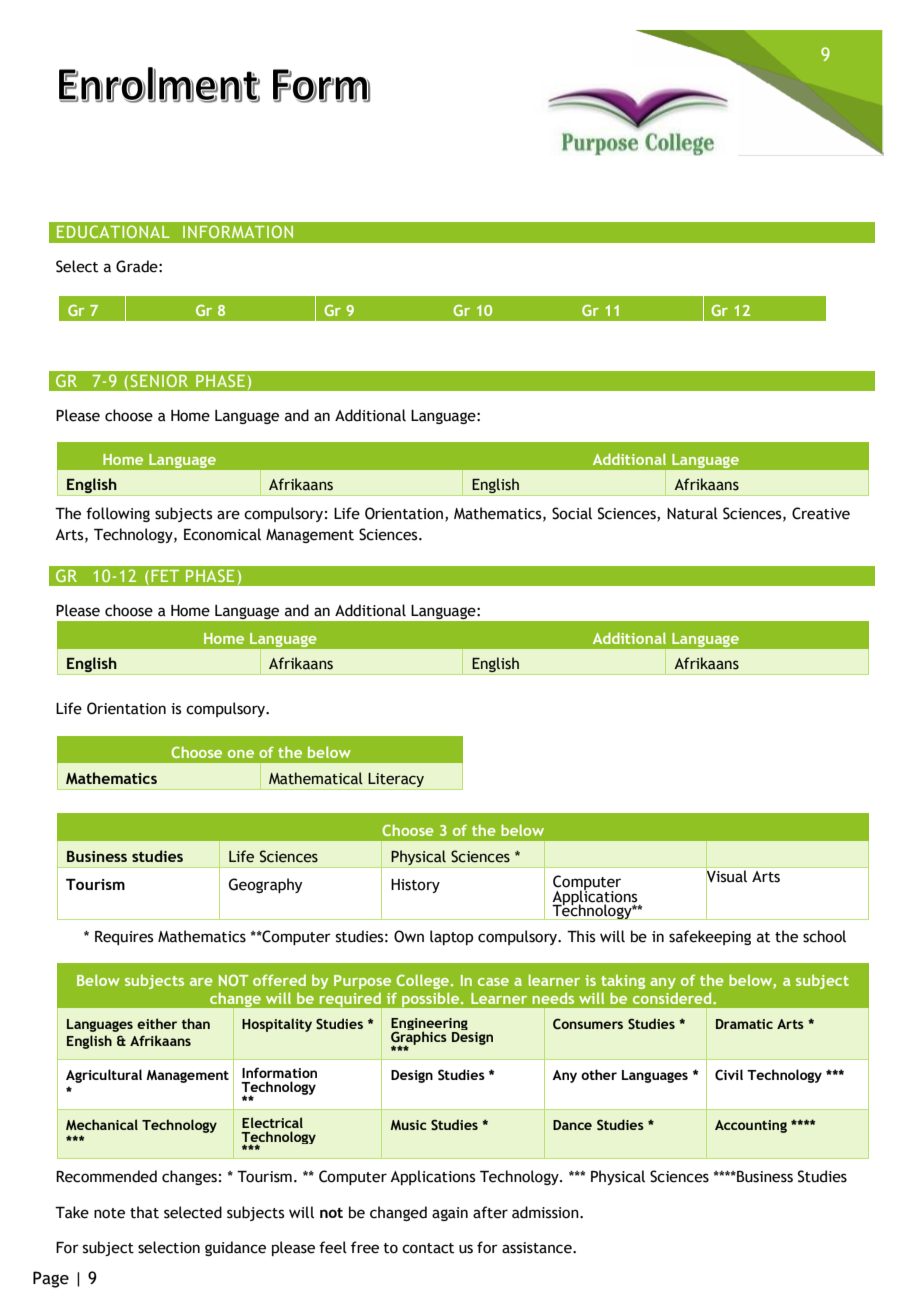 The height and width of the image is (1307, 924). I want to click on Dramatic, so click(744, 1024).
